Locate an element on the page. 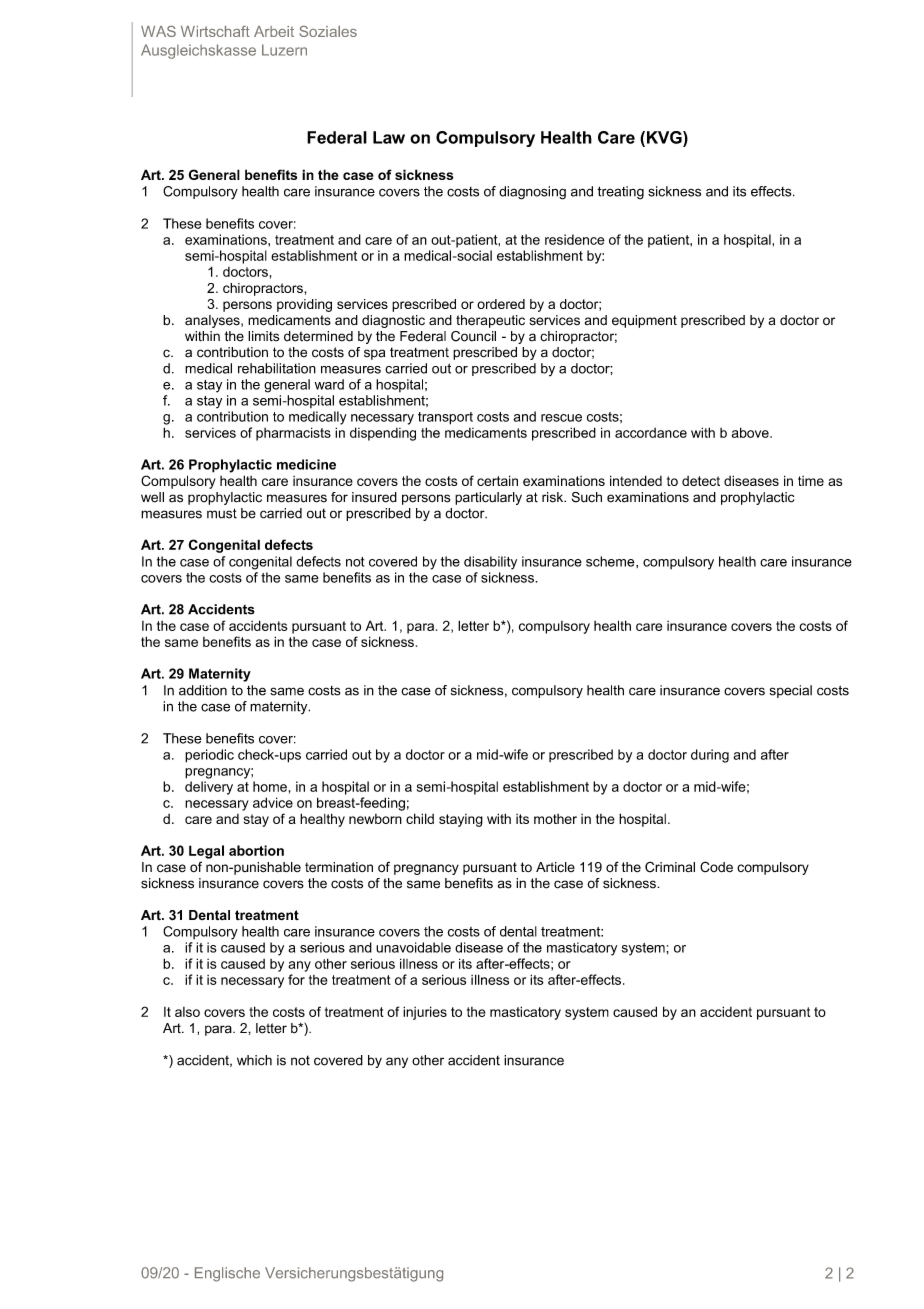 The height and width of the document is (1309, 924). WAS is located at coordinates (158, 31).
